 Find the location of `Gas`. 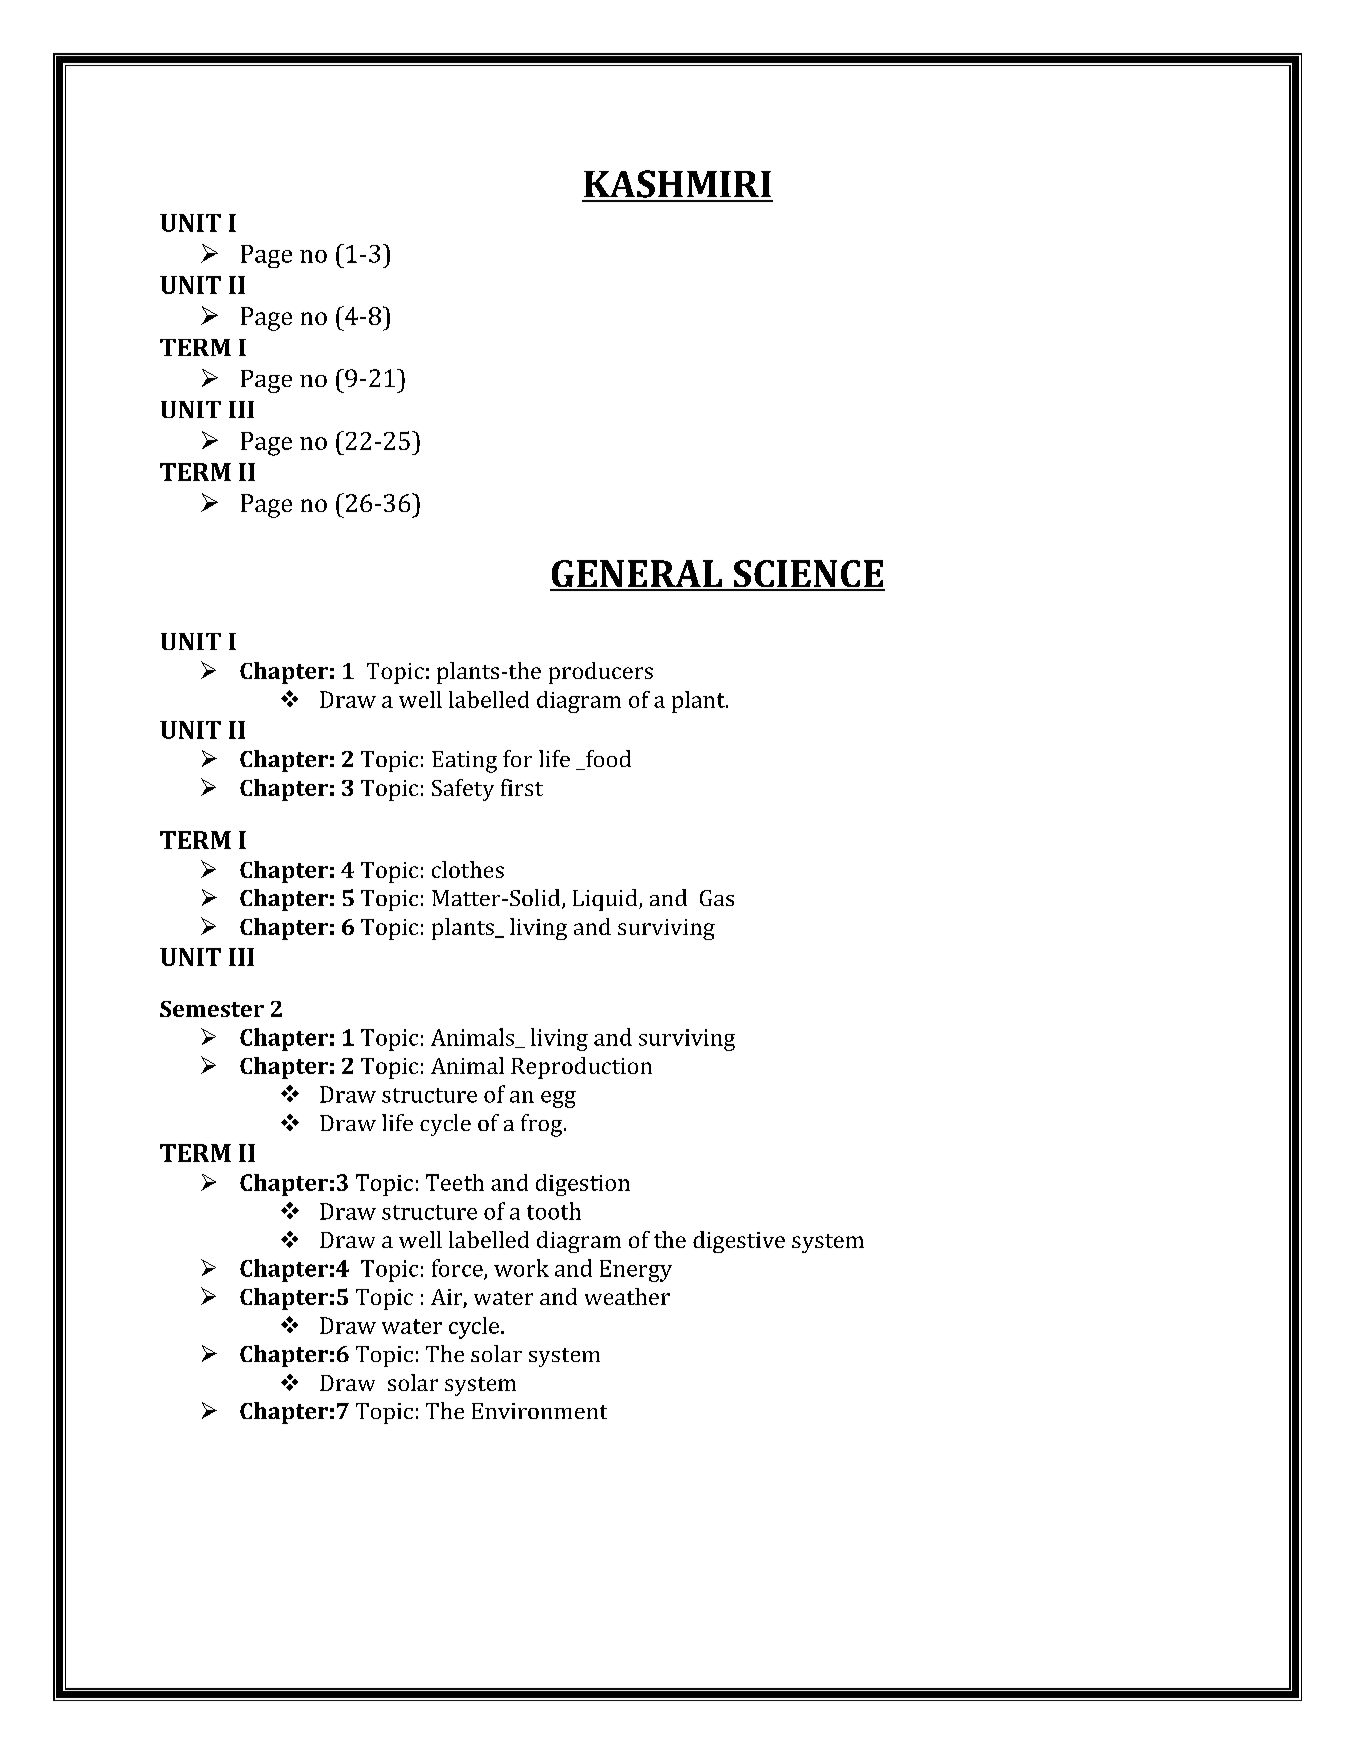

Gas is located at coordinates (717, 898).
